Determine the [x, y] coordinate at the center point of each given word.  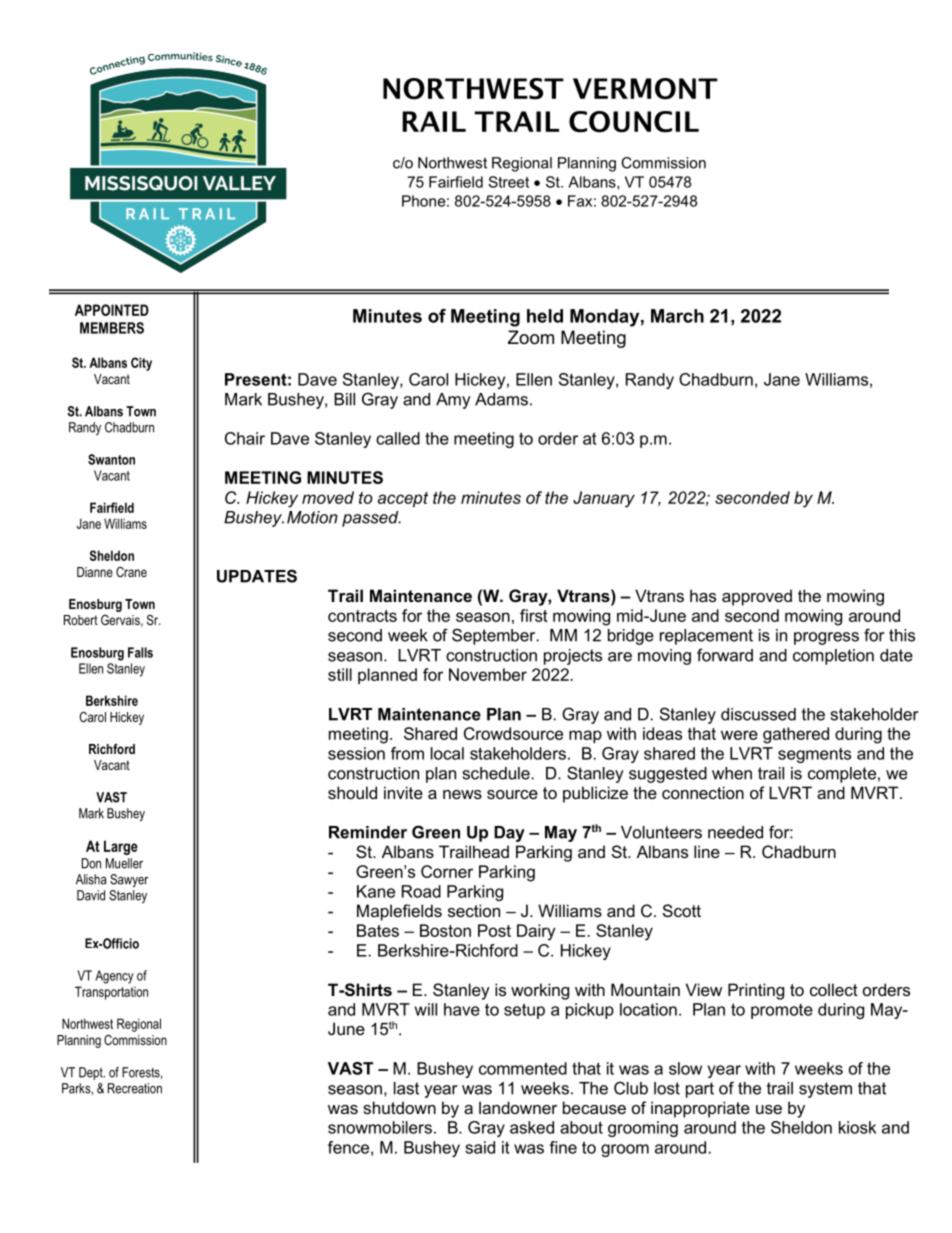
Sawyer [129, 880]
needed [735, 832]
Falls [140, 652]
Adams [501, 399]
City [141, 364]
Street [508, 182]
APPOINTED [112, 310]
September [495, 636]
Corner [447, 871]
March [677, 316]
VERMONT [645, 89]
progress [826, 638]
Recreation [135, 1088]
